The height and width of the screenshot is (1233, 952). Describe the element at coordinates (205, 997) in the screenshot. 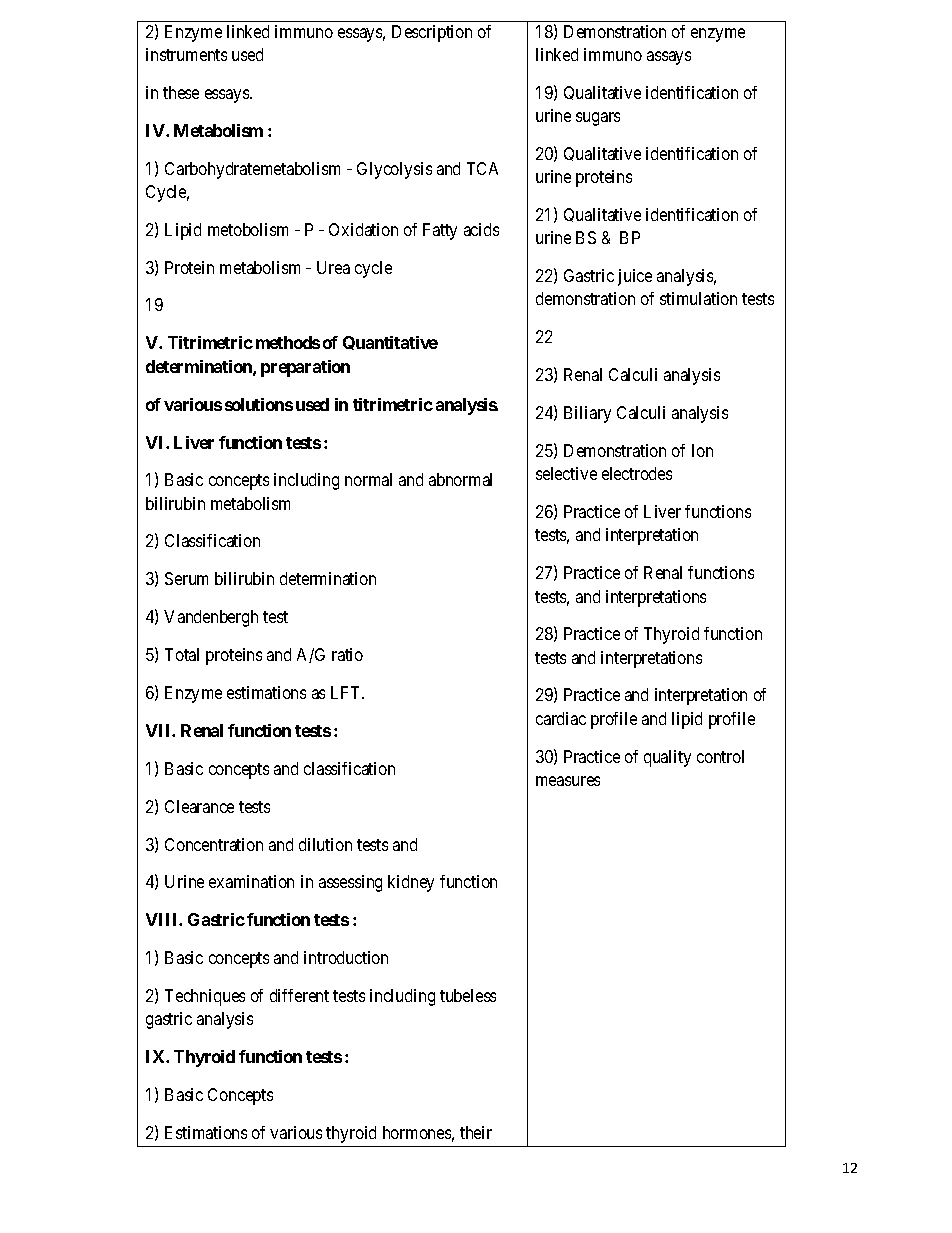

I see `Techniques` at that location.
